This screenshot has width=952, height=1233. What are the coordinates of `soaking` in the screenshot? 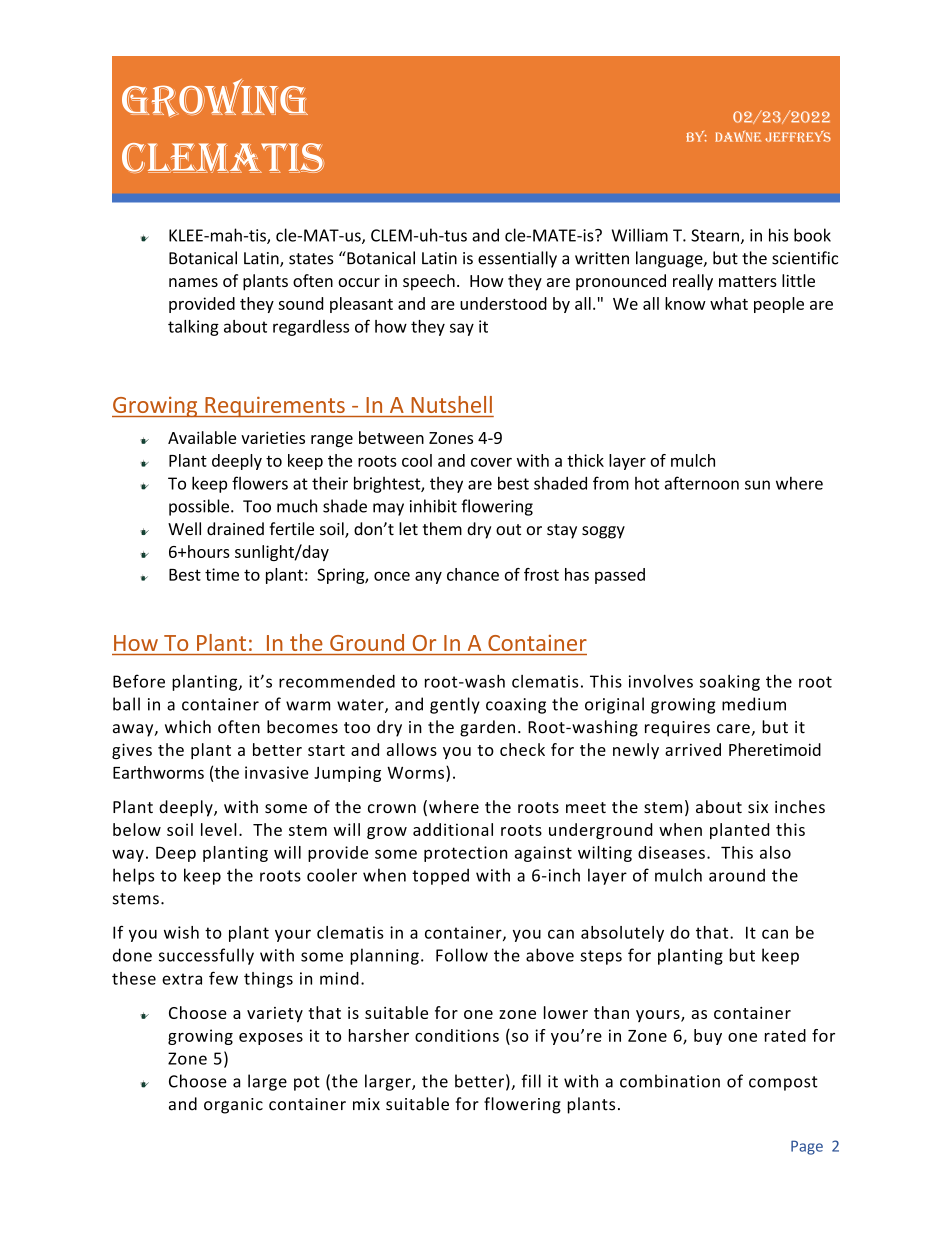 It's located at (730, 683).
